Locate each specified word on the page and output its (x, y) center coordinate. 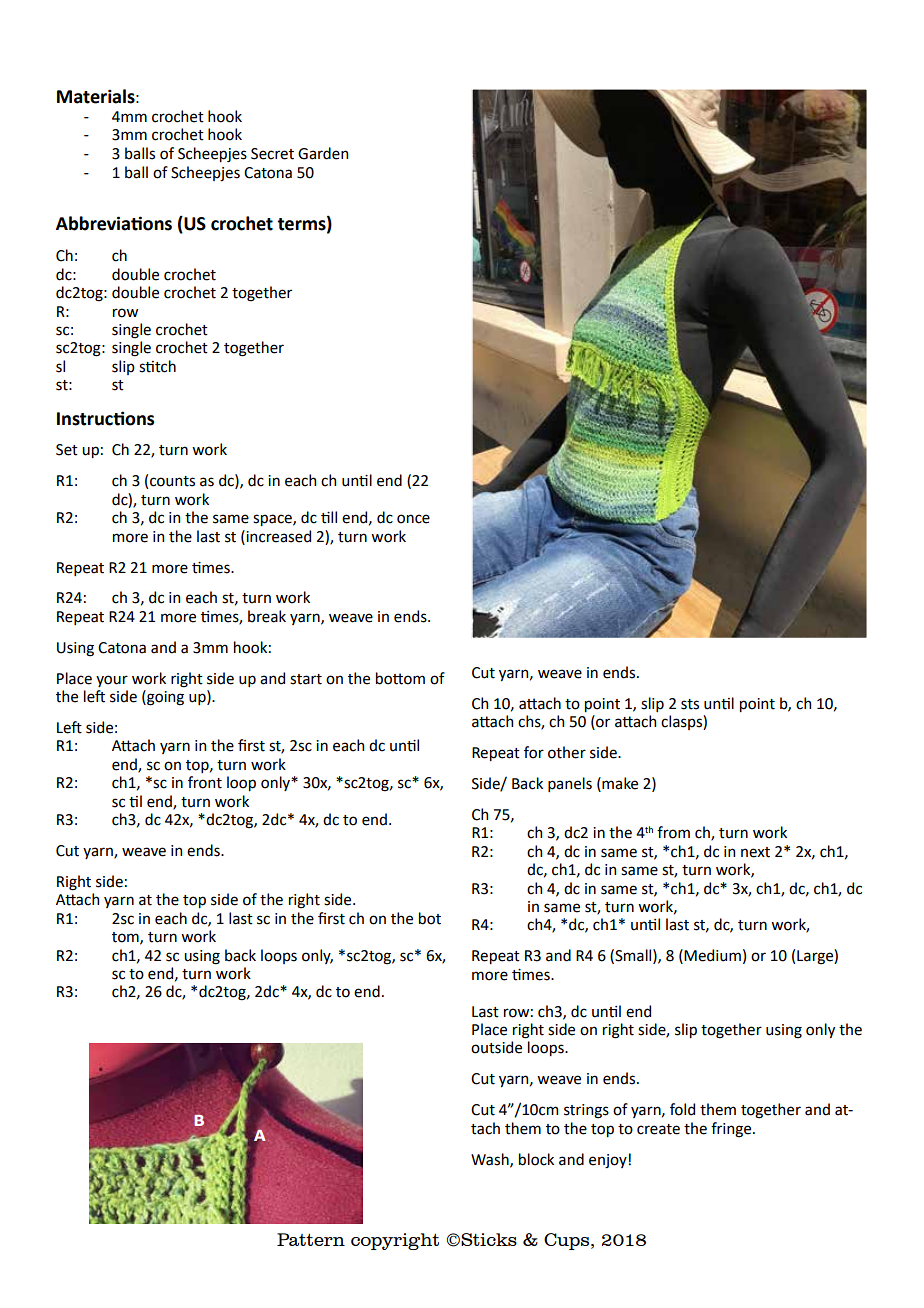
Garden (323, 153)
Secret (272, 154)
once (413, 519)
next (755, 852)
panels (570, 784)
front (205, 782)
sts (690, 704)
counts (172, 481)
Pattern (311, 1239)
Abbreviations (114, 223)
